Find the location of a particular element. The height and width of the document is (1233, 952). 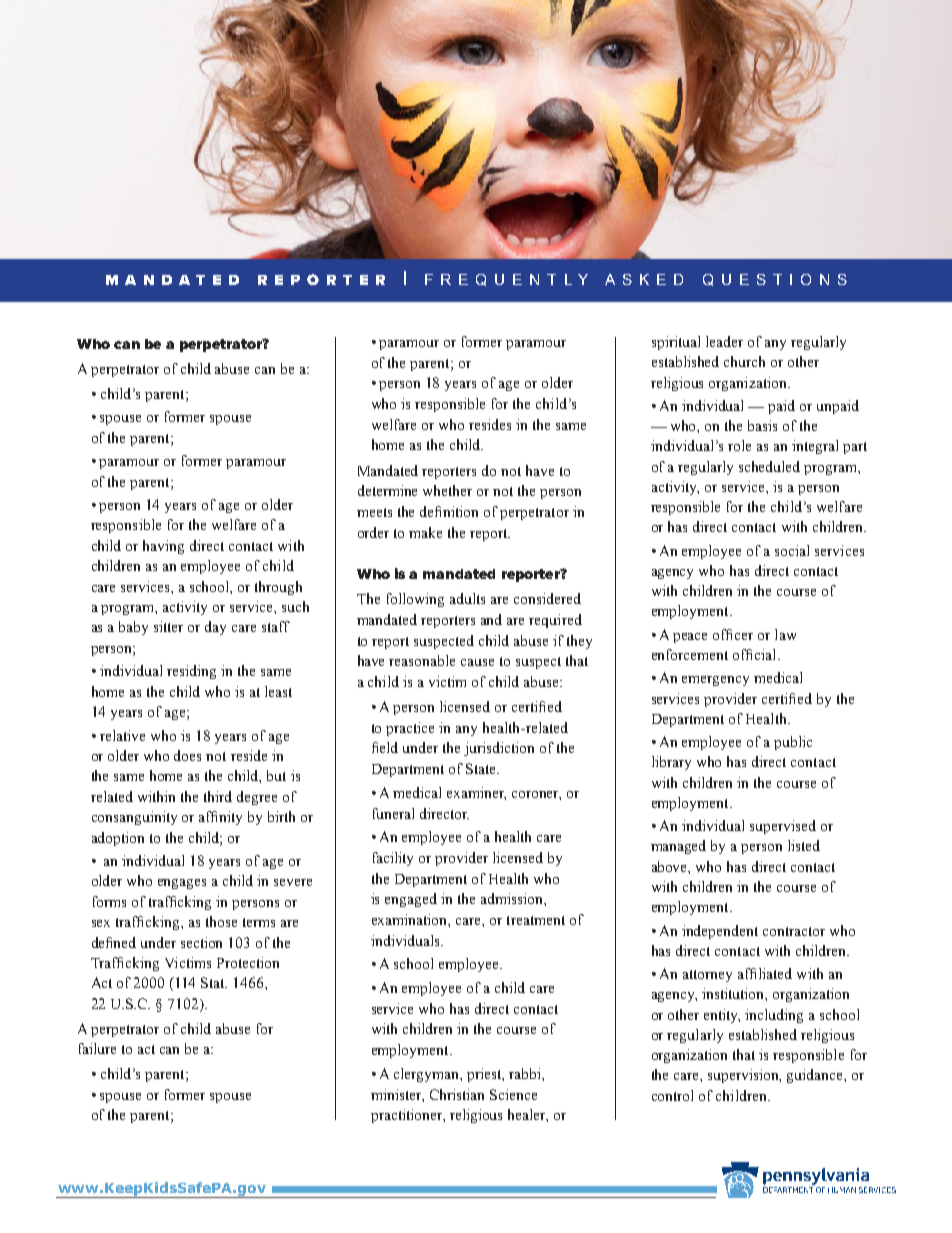

officer is located at coordinates (733, 634).
